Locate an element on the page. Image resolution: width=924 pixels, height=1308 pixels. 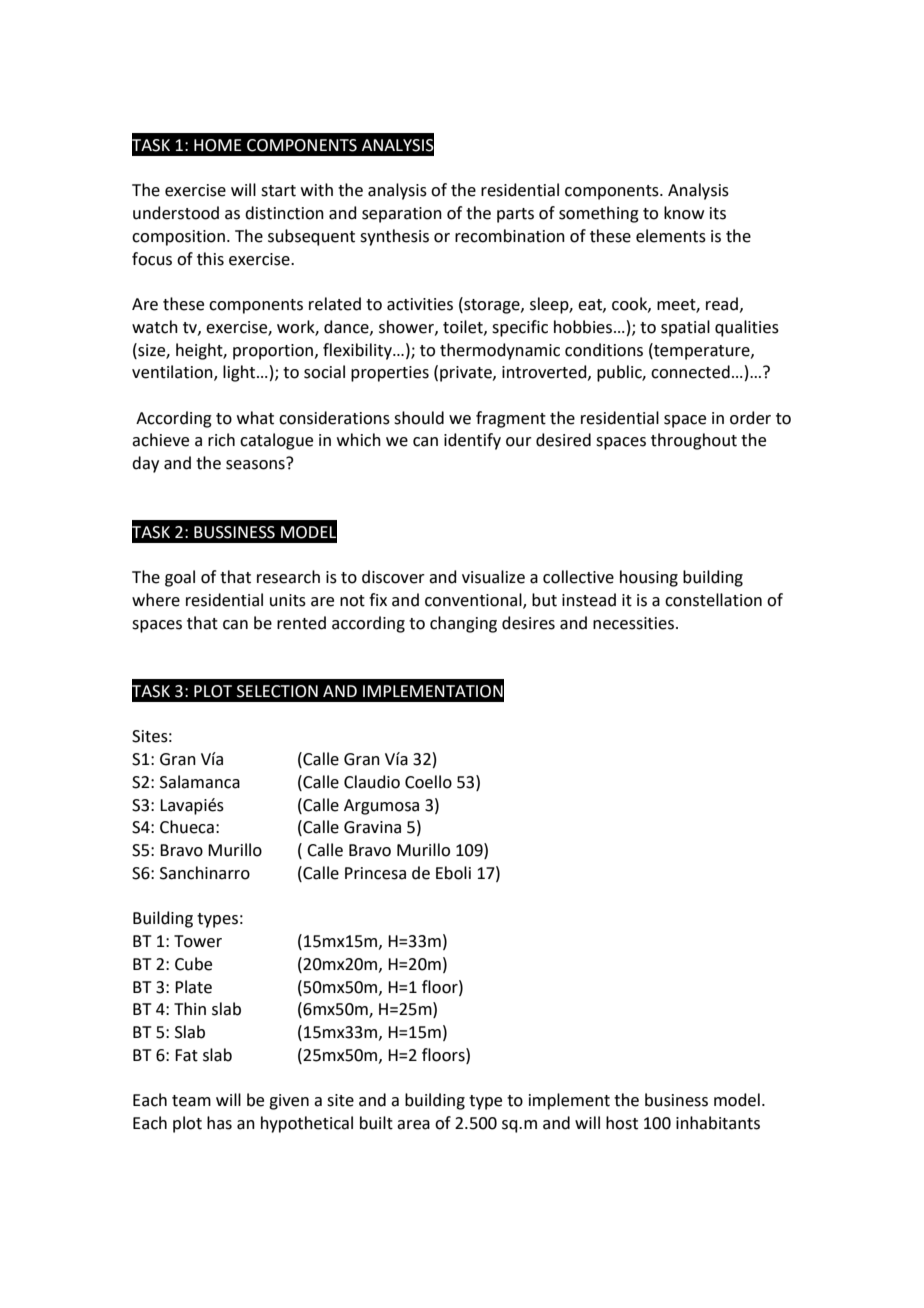
separation is located at coordinates (402, 215).
